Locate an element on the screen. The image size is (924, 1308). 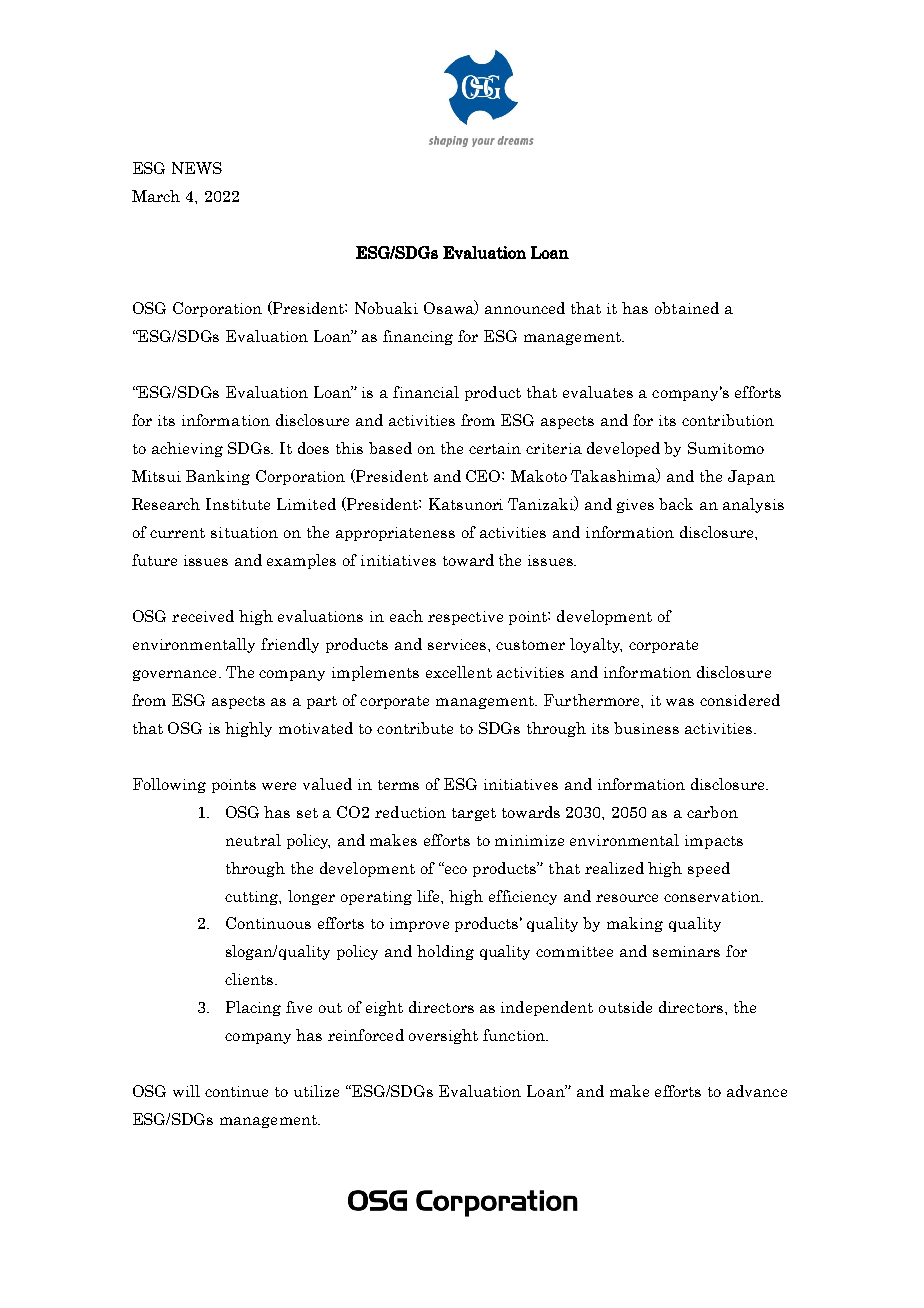
continue is located at coordinates (236, 1091).
